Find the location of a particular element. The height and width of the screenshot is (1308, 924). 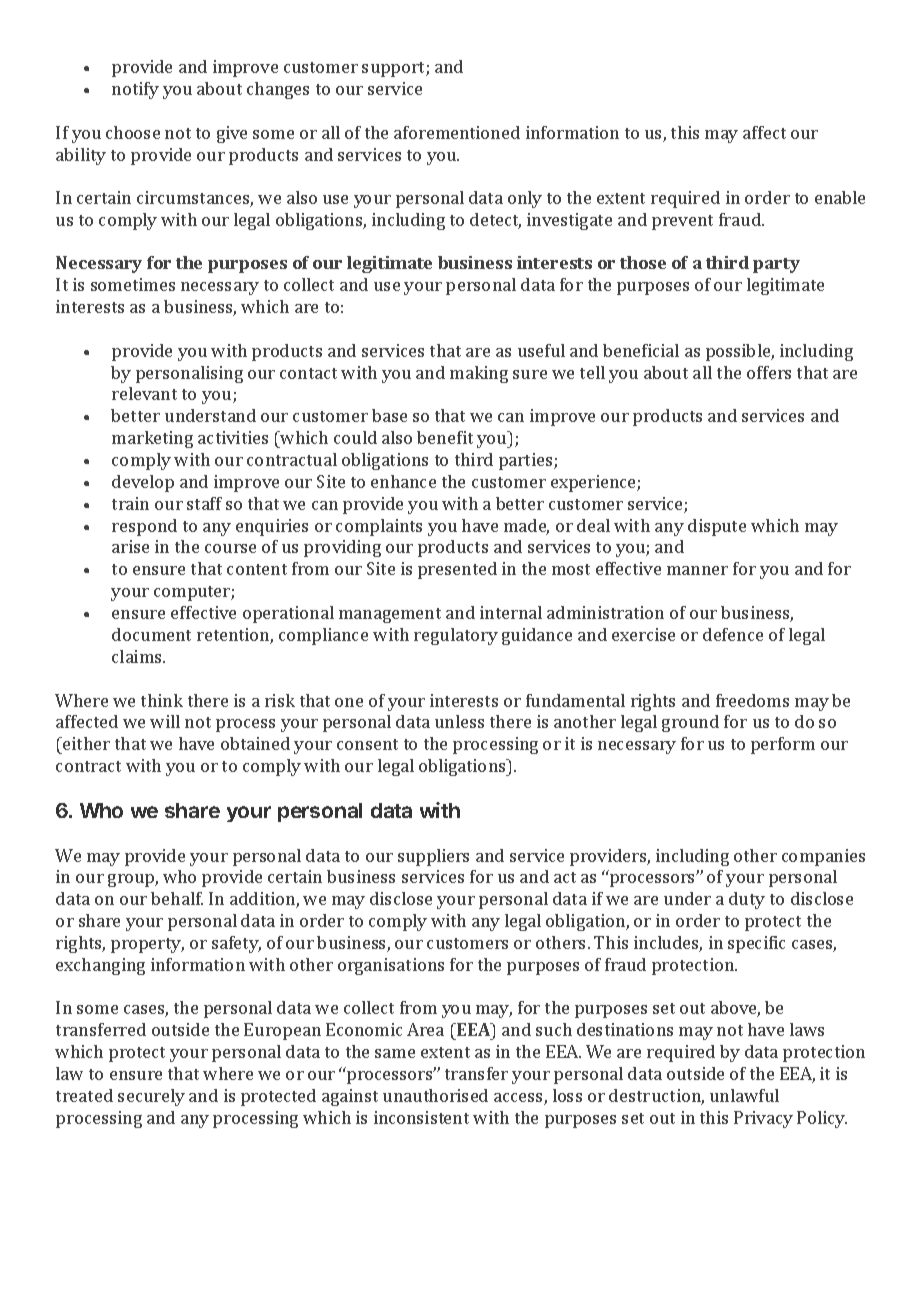

unless is located at coordinates (459, 721).
